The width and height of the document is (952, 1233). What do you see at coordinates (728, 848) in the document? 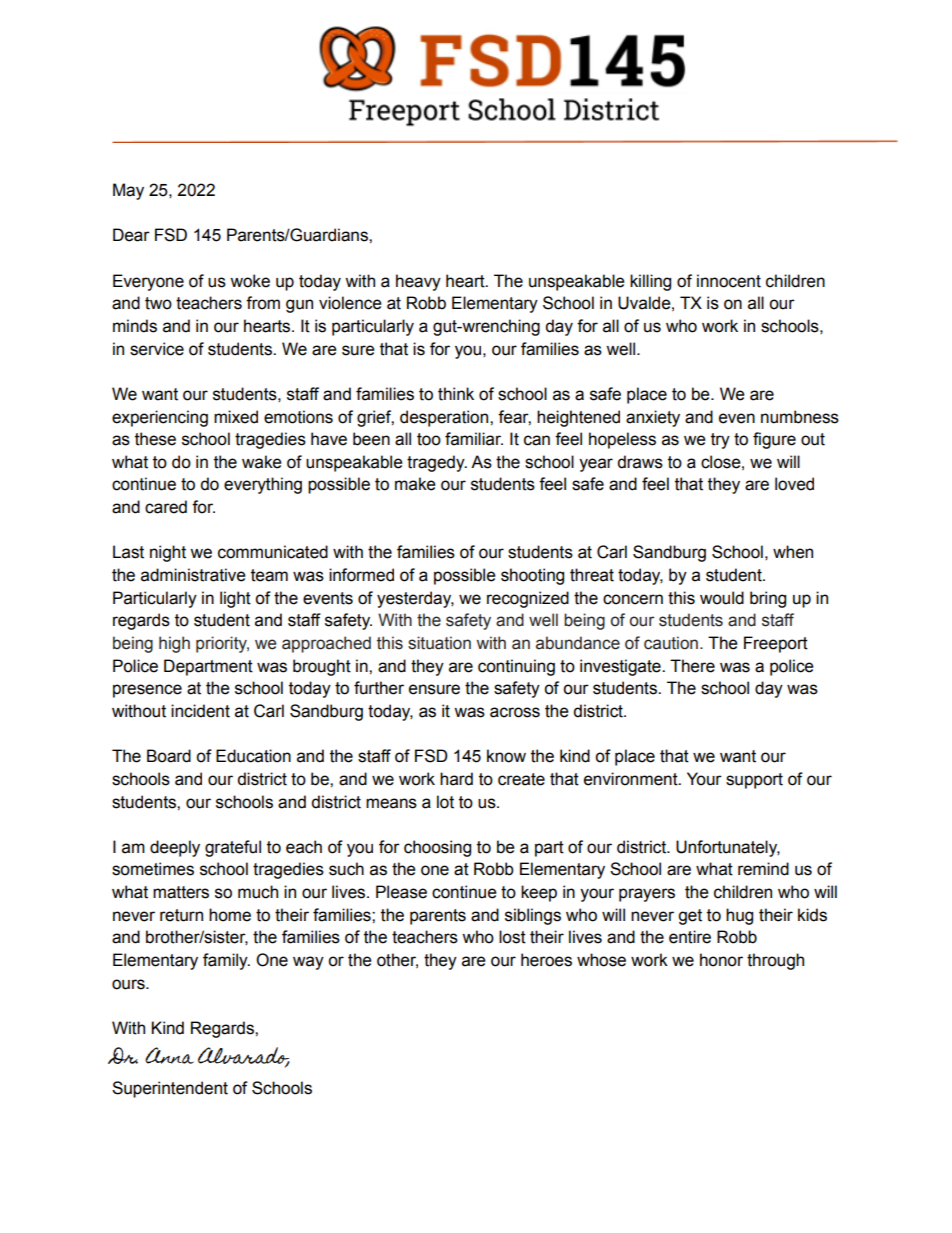
I see `Unfortunately` at bounding box center [728, 848].
